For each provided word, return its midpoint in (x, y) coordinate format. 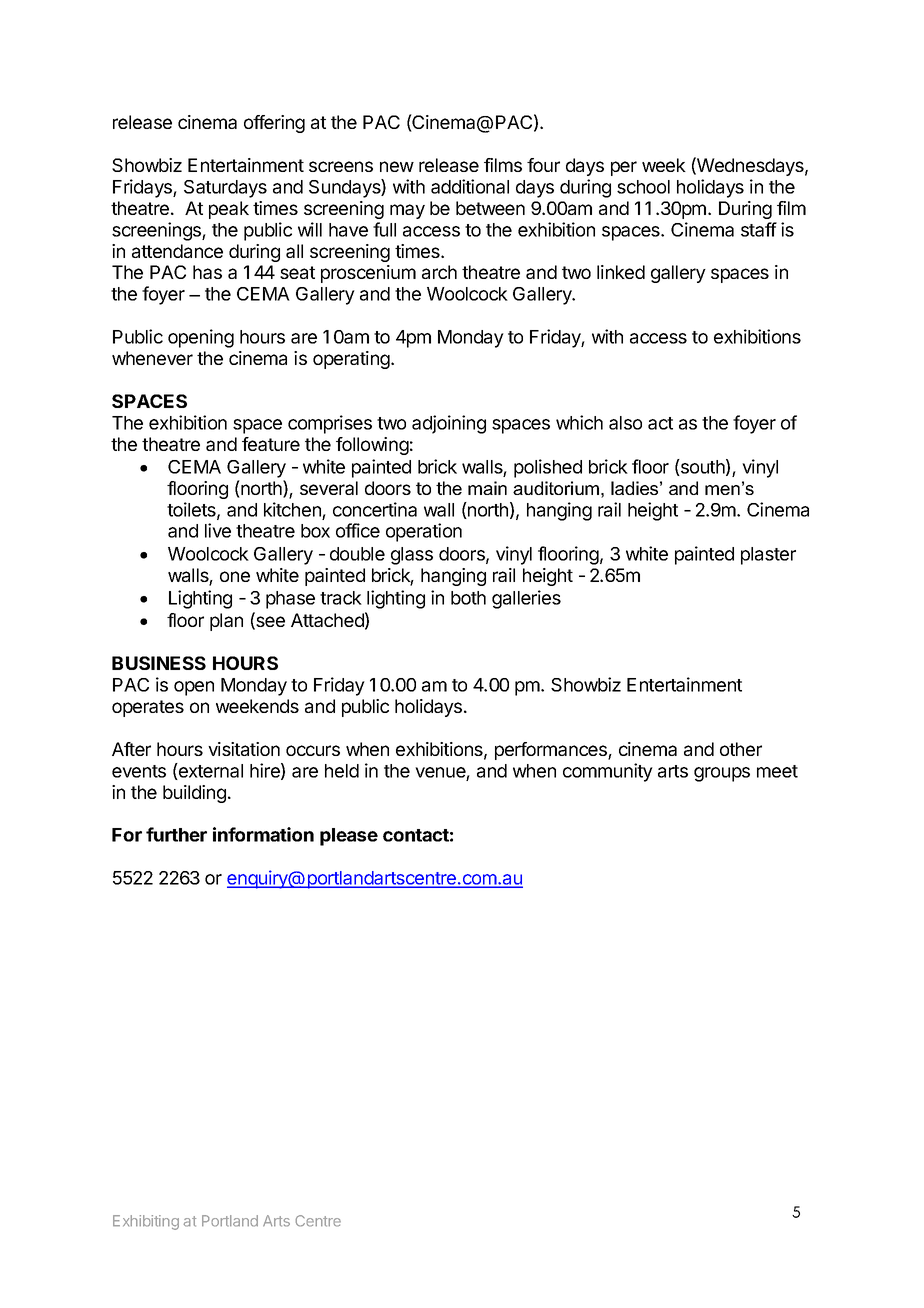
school (643, 187)
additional (470, 186)
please (349, 837)
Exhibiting (146, 1222)
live (218, 530)
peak (229, 210)
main (487, 488)
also (625, 423)
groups (722, 774)
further (176, 834)
